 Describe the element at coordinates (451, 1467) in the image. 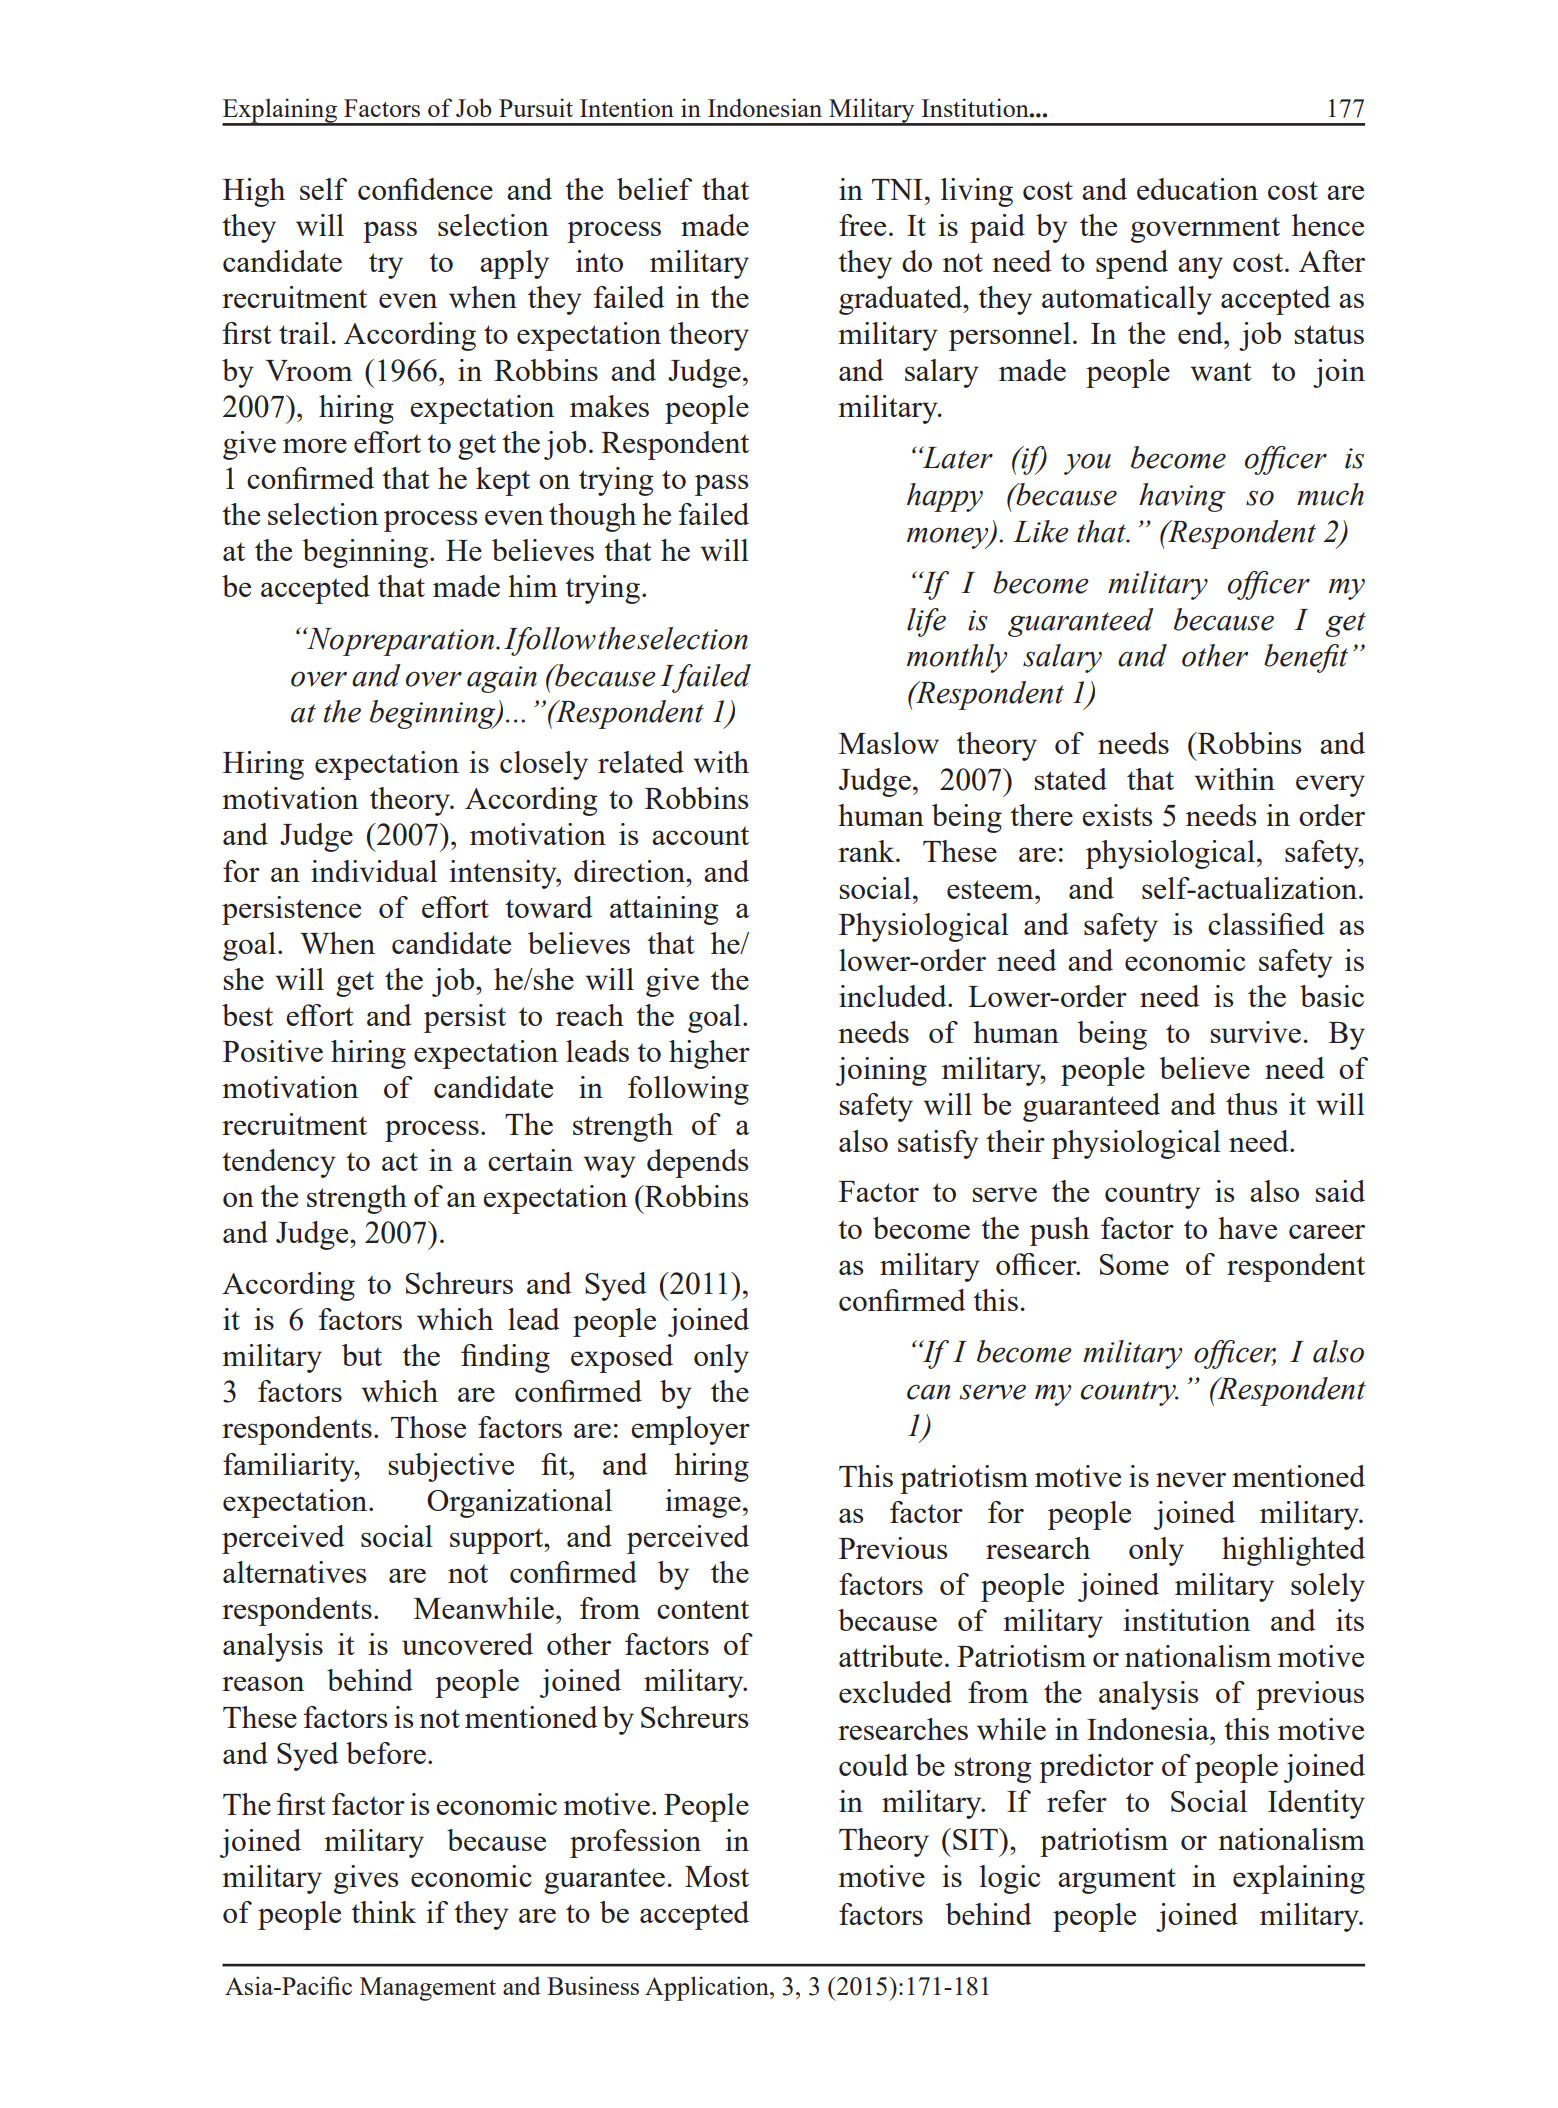

I see `subjective` at that location.
